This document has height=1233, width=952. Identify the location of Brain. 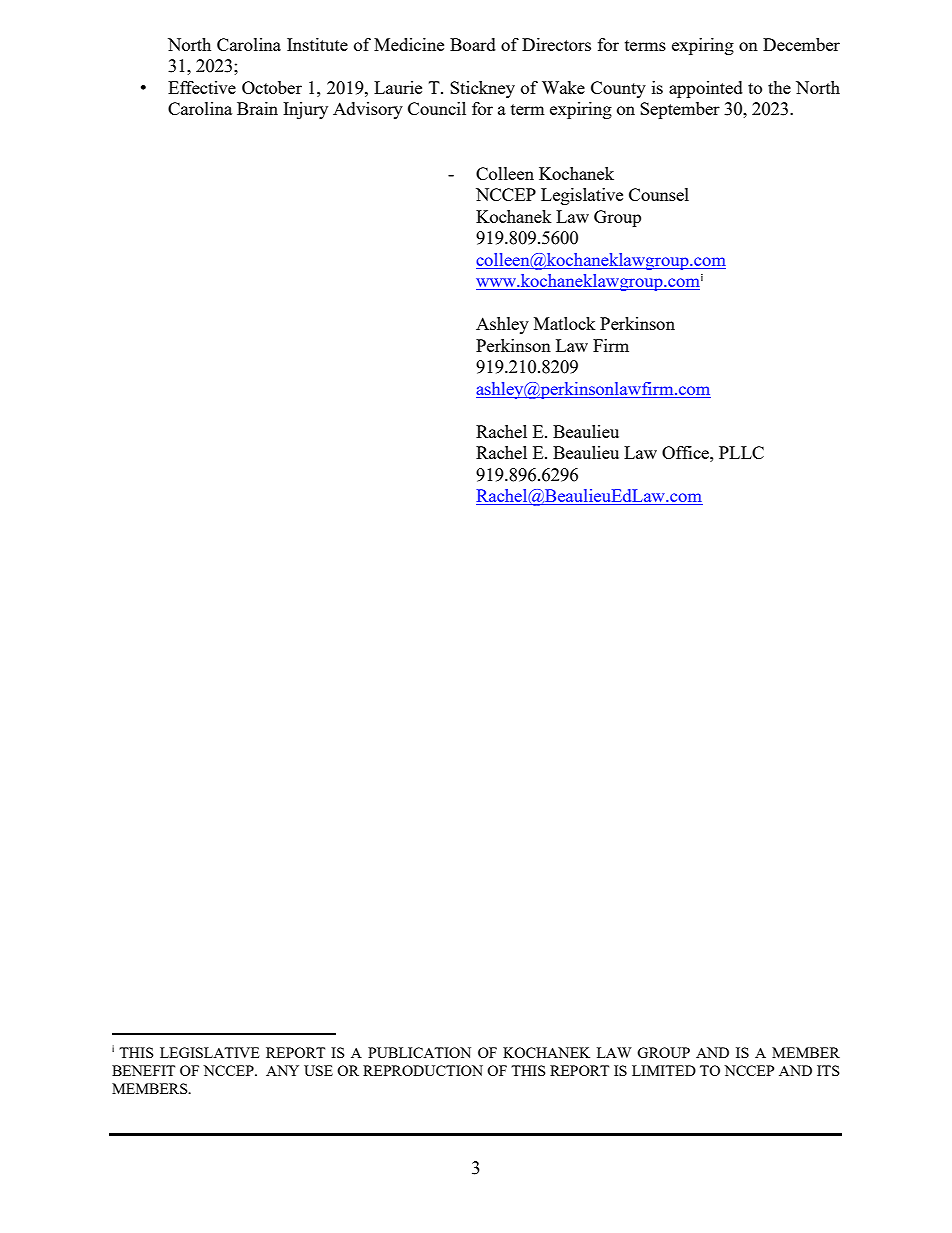
(257, 108).
